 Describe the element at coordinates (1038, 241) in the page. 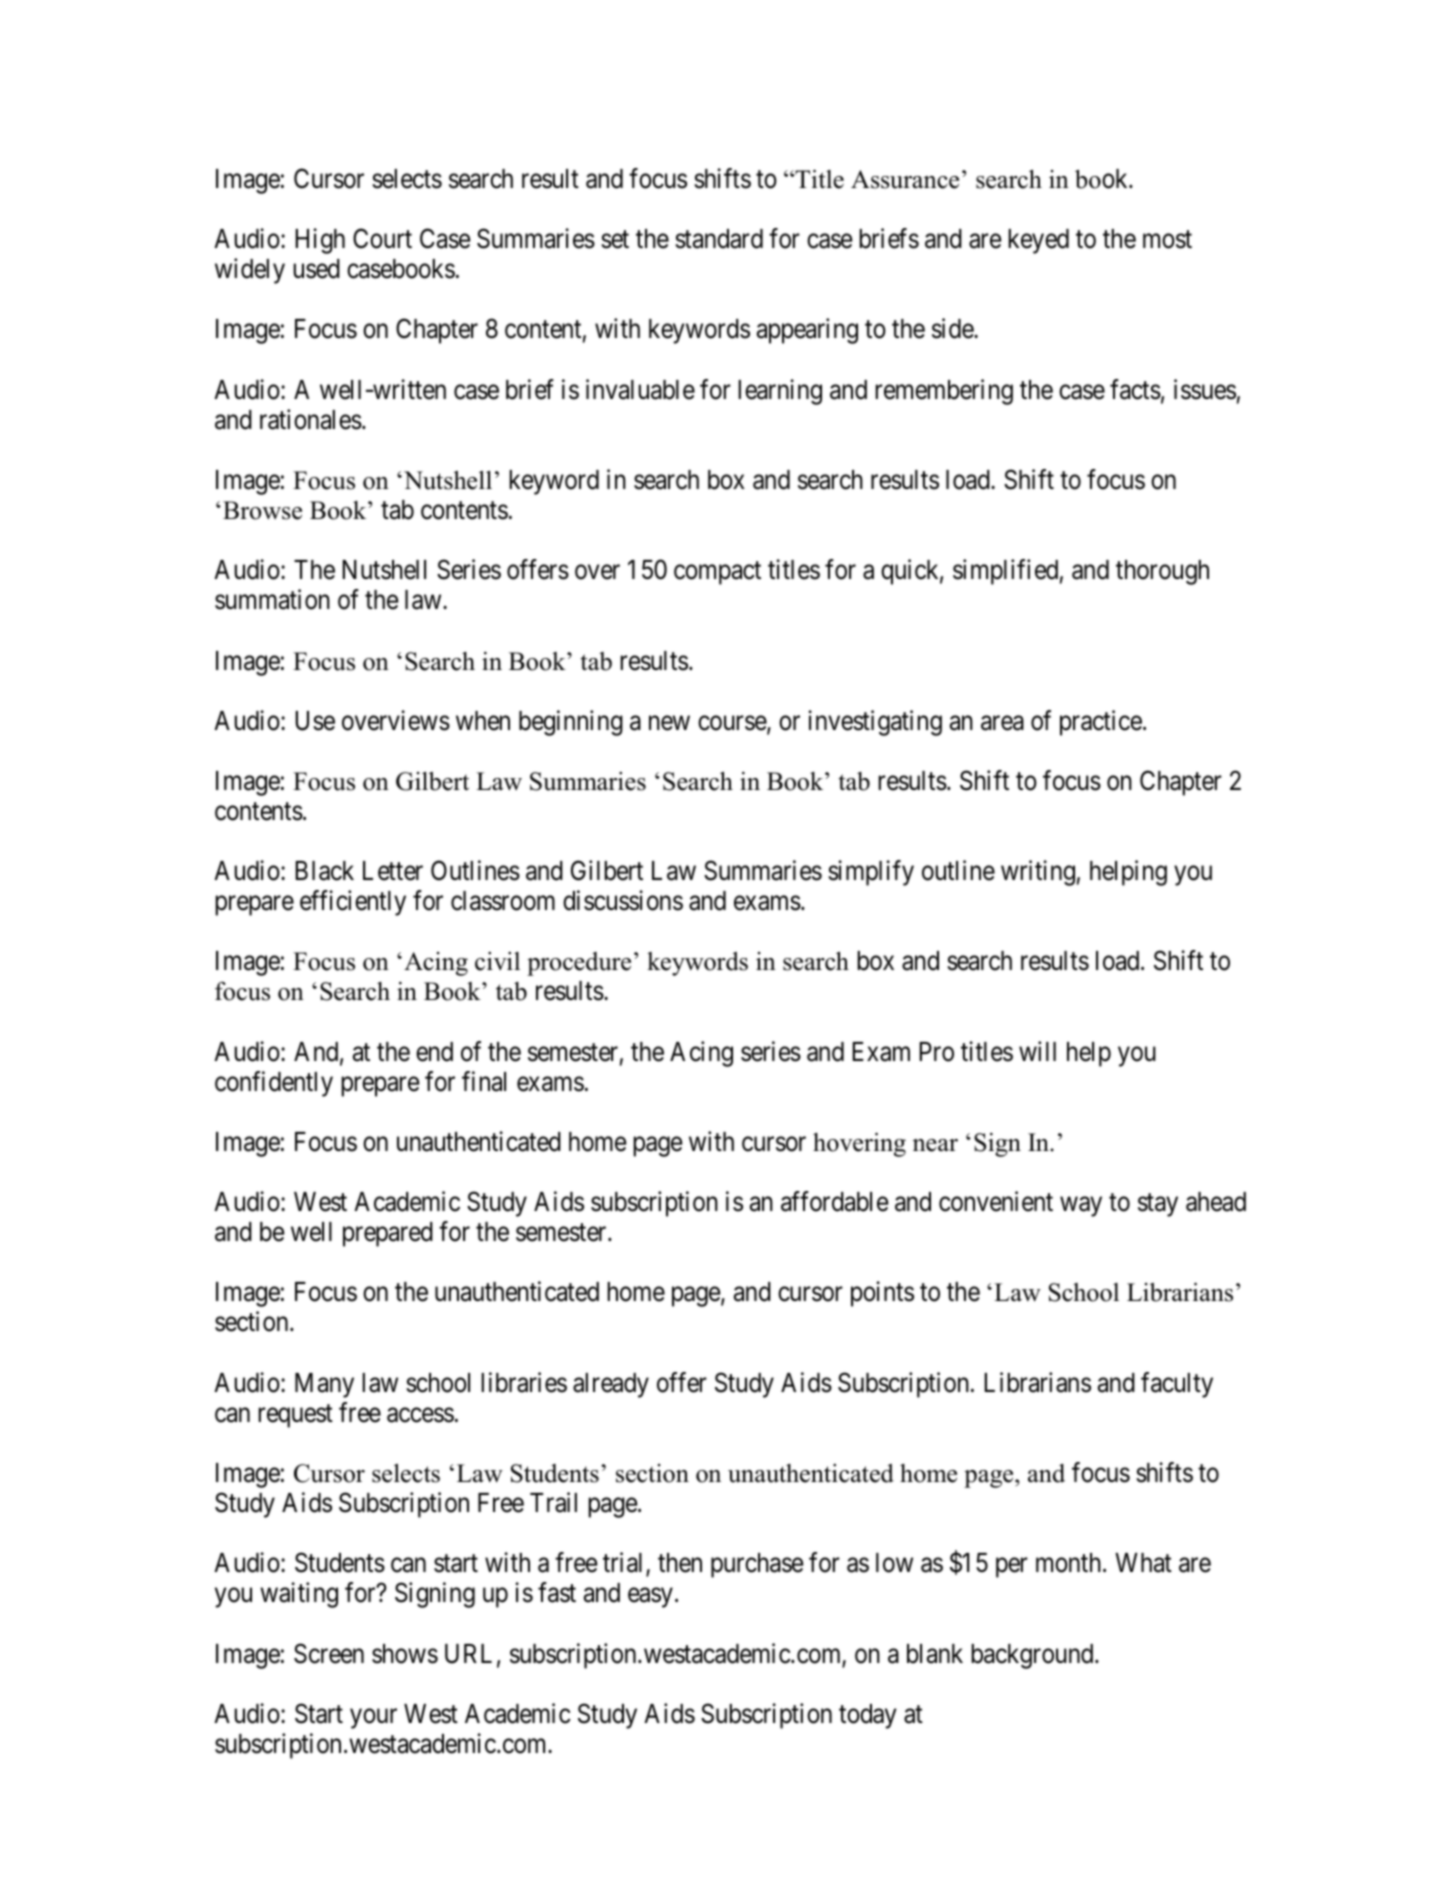

I see `keyed` at that location.
